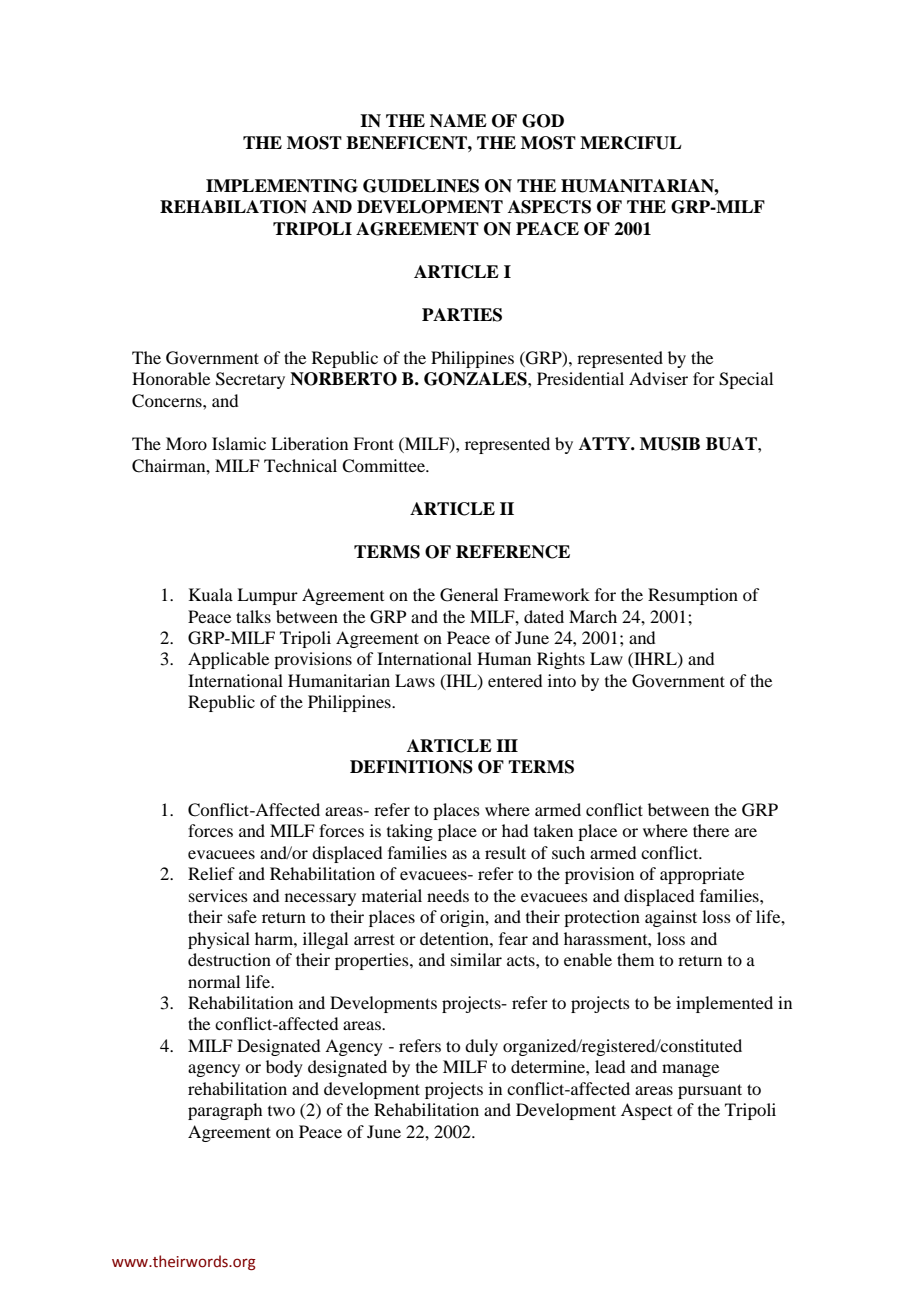 The image size is (924, 1308). I want to click on paragraph, so click(225, 1111).
